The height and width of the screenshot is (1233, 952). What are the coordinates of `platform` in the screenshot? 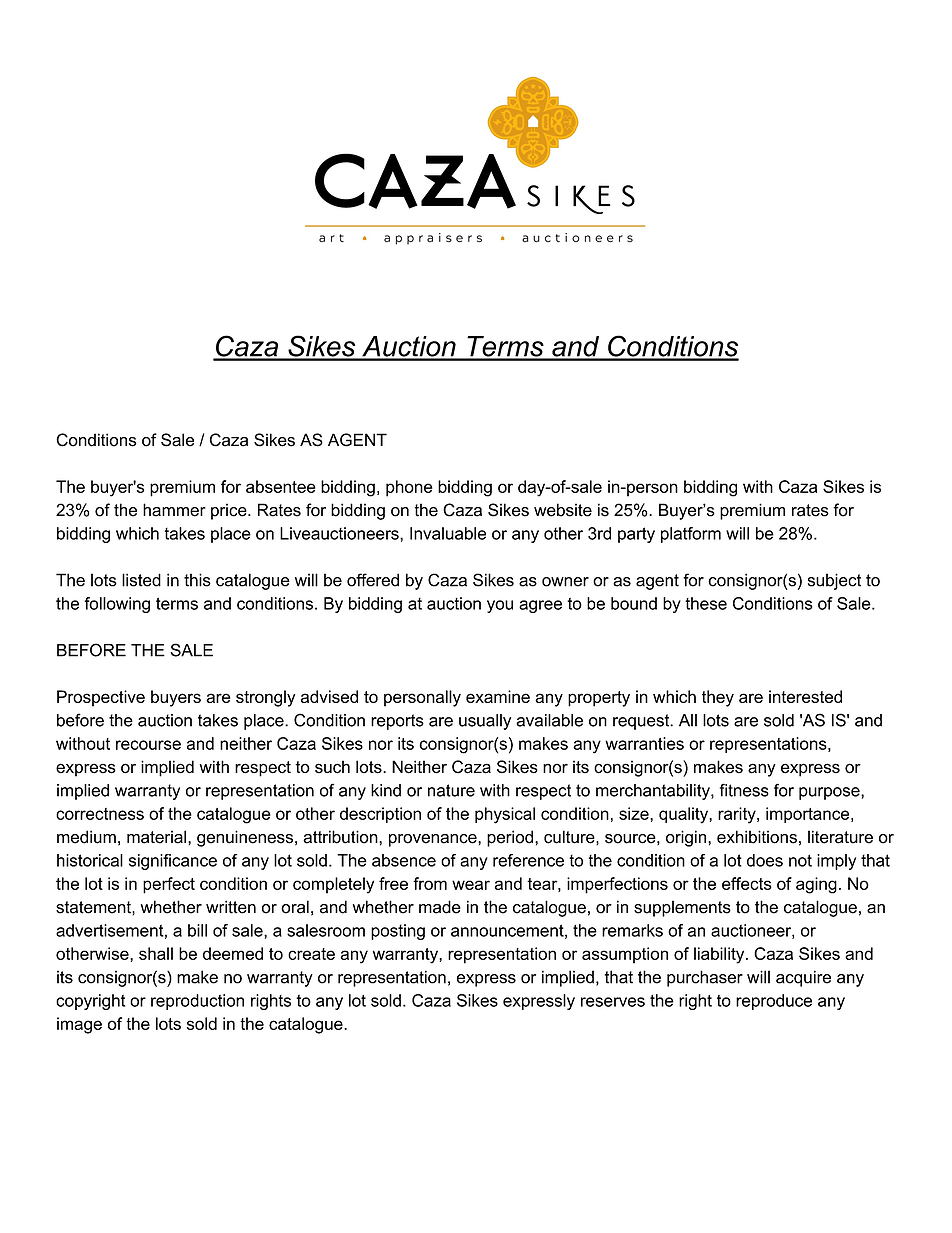 It's located at (691, 535).
